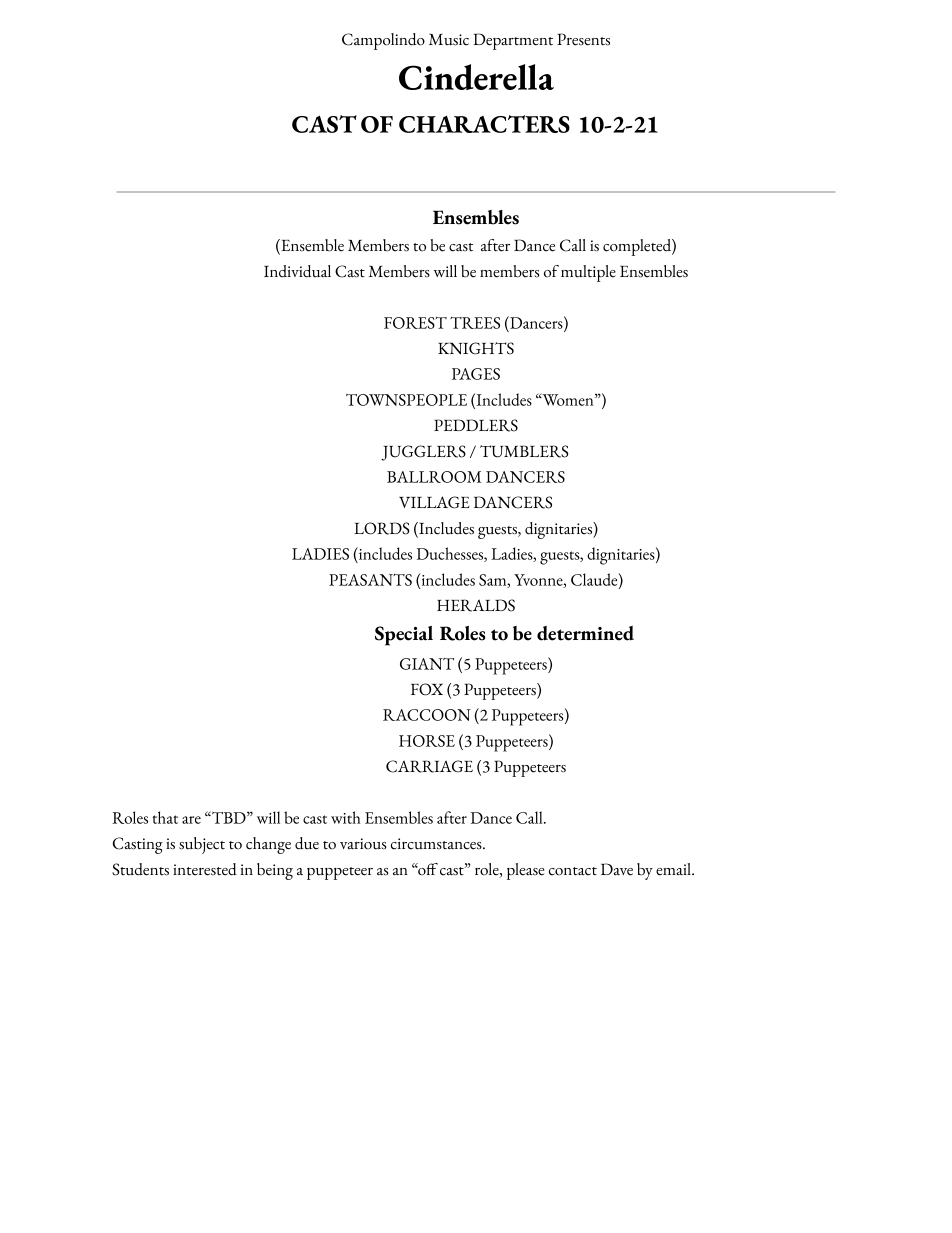 The height and width of the image is (1233, 952). Describe the element at coordinates (437, 844) in the image. I see `circumstances` at that location.
